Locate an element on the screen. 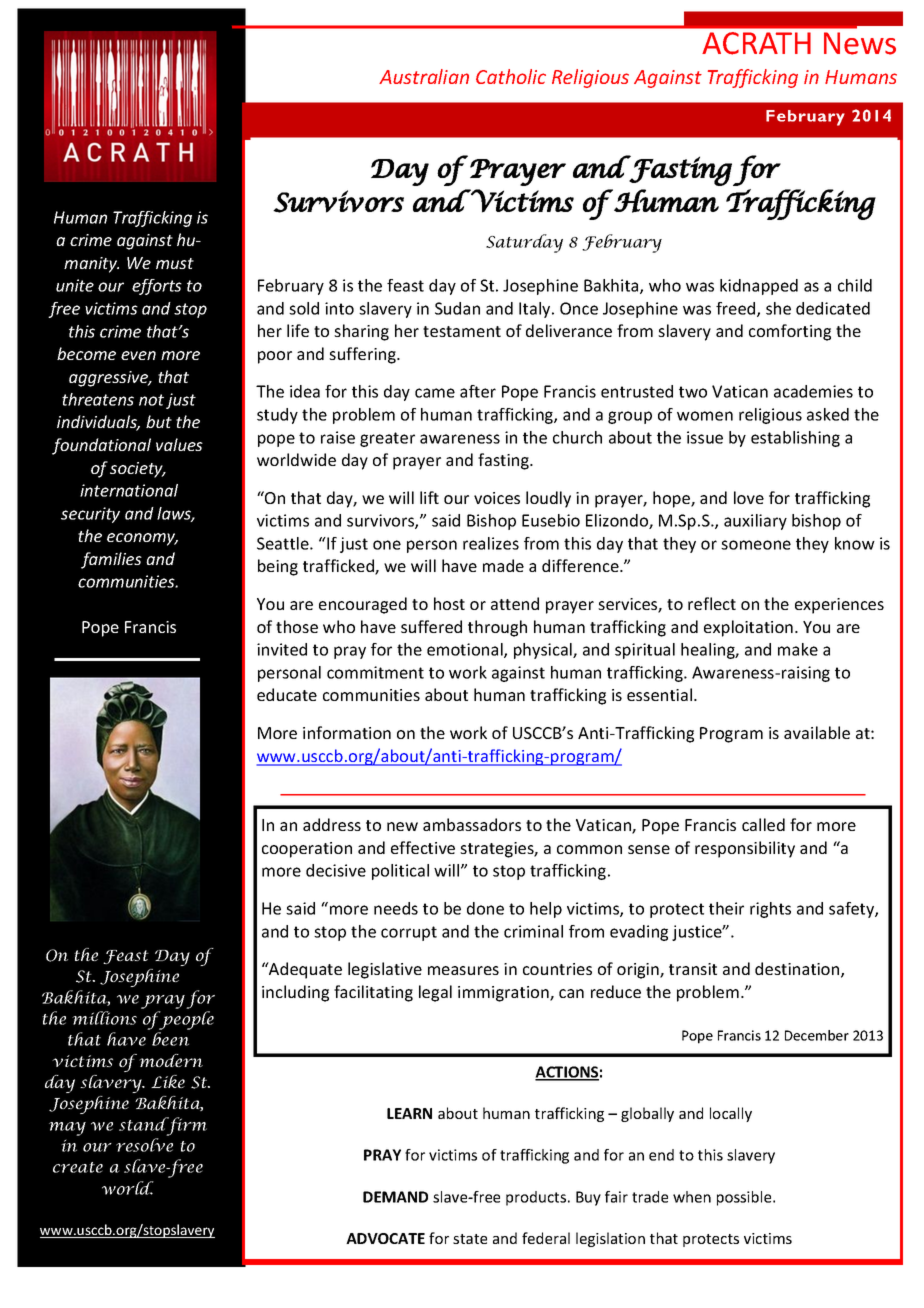 This screenshot has width=924, height=1308. resolve is located at coordinates (144, 1145).
